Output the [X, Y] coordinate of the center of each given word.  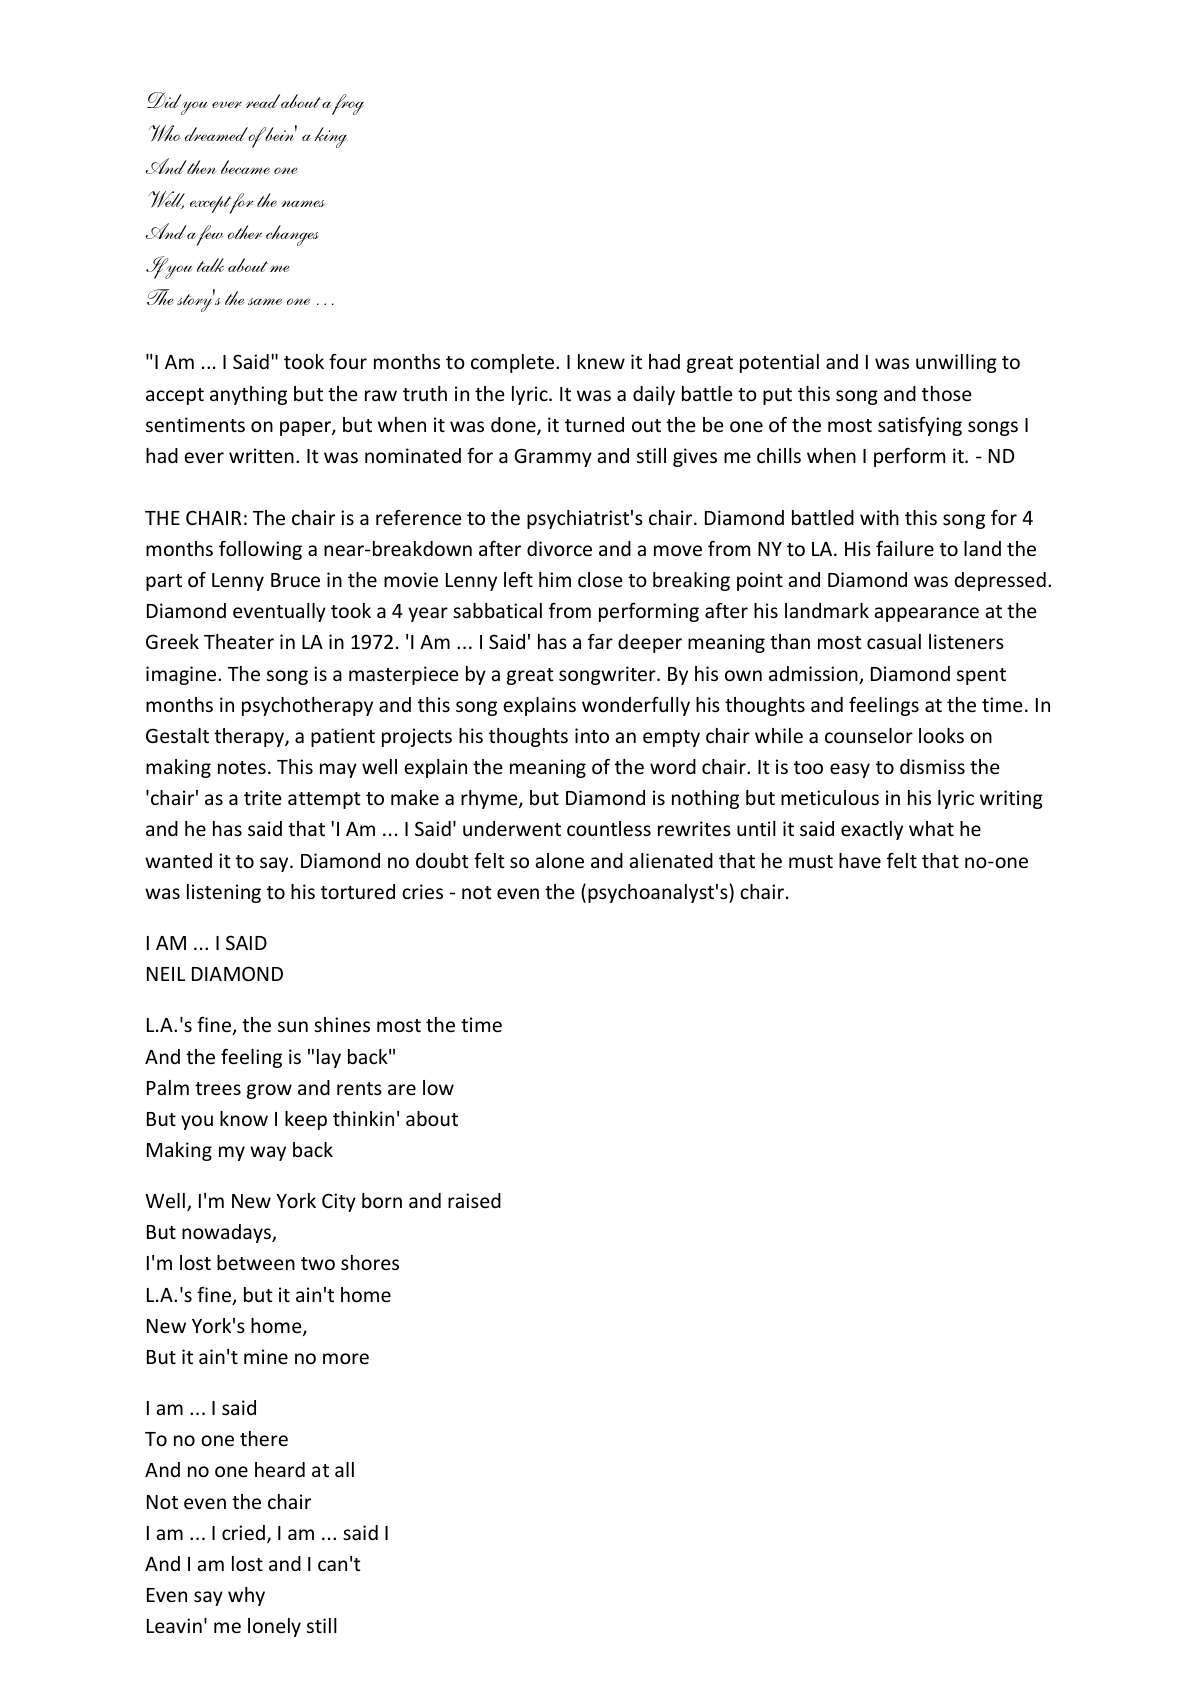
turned [594, 424]
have [860, 860]
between [256, 1262]
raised [474, 1200]
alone [559, 860]
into [592, 735]
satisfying [920, 426]
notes [242, 767]
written [261, 455]
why [246, 1596]
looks [941, 735]
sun [293, 1026]
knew [601, 361]
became [245, 167]
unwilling [956, 363]
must [811, 861]
